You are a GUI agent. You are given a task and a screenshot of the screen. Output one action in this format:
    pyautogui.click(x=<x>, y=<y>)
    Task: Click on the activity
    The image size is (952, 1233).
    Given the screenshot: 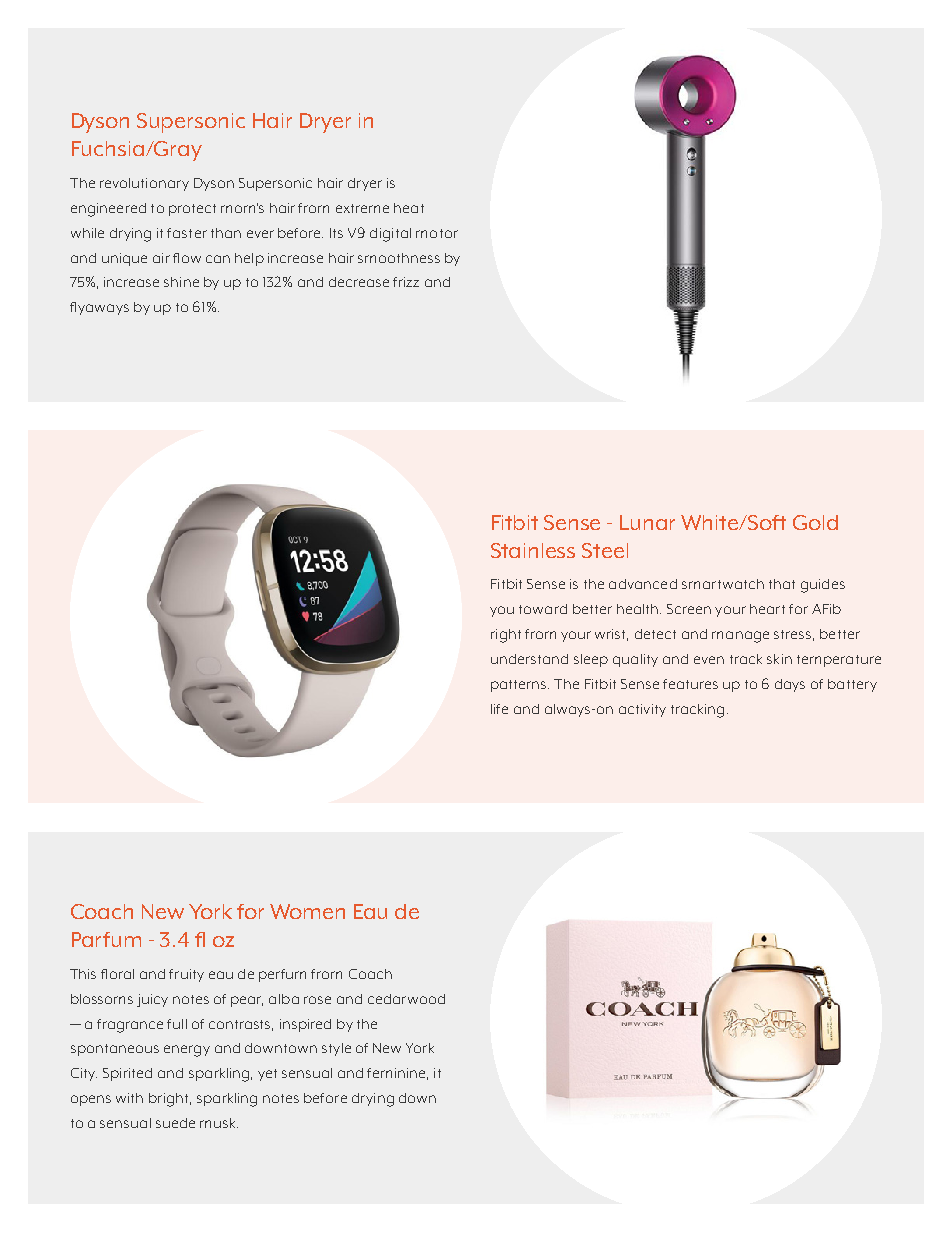 What is the action you would take?
    pyautogui.click(x=642, y=710)
